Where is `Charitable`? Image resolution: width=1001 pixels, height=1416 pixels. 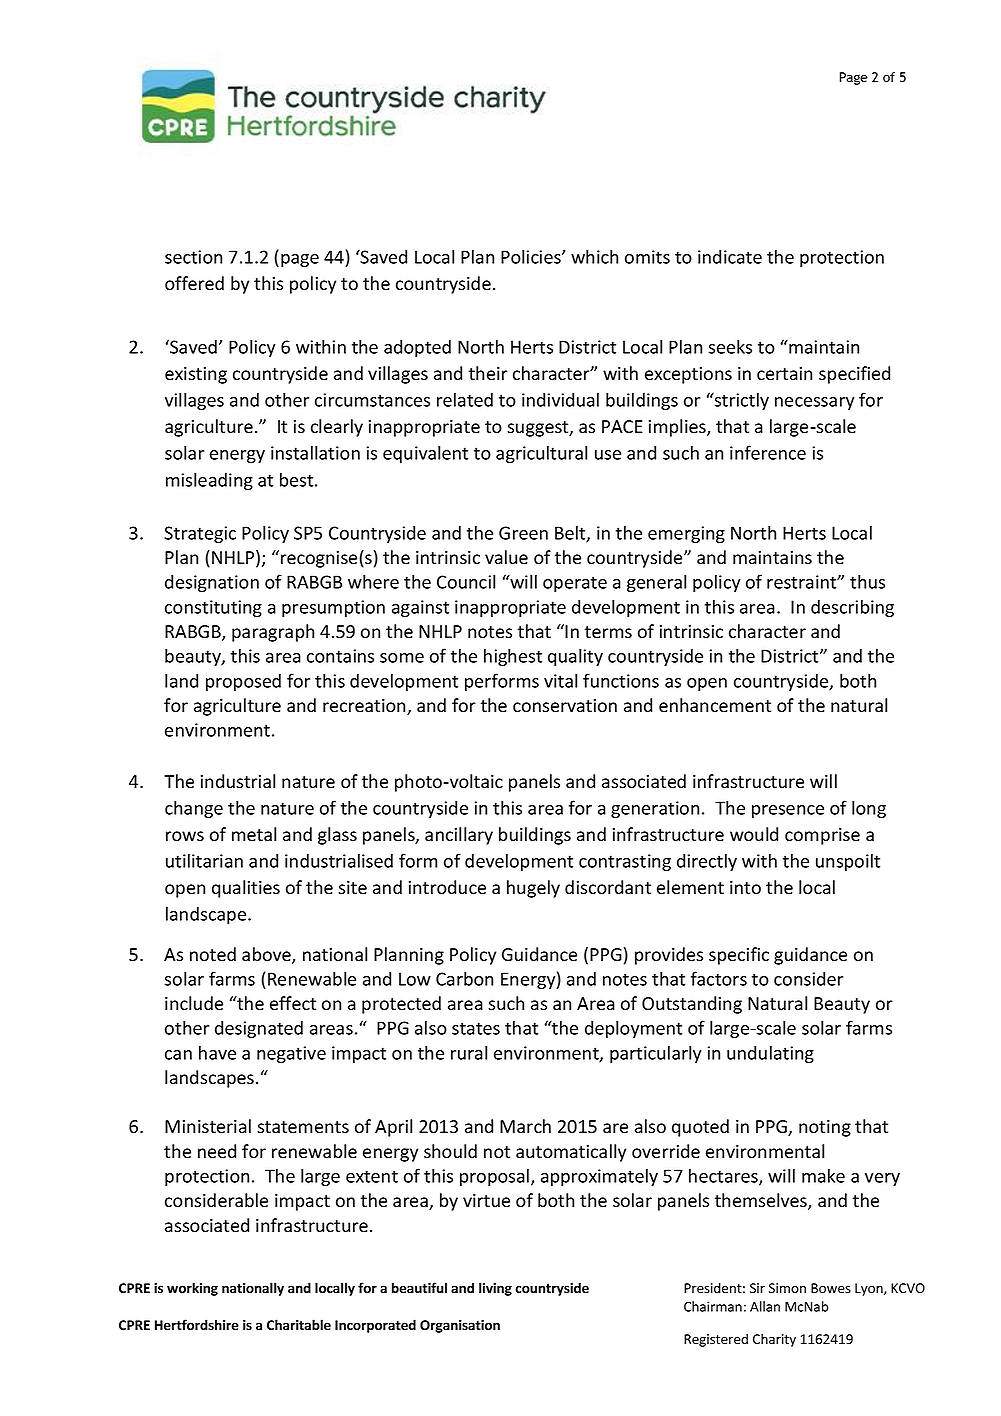
Charitable is located at coordinates (299, 1325).
